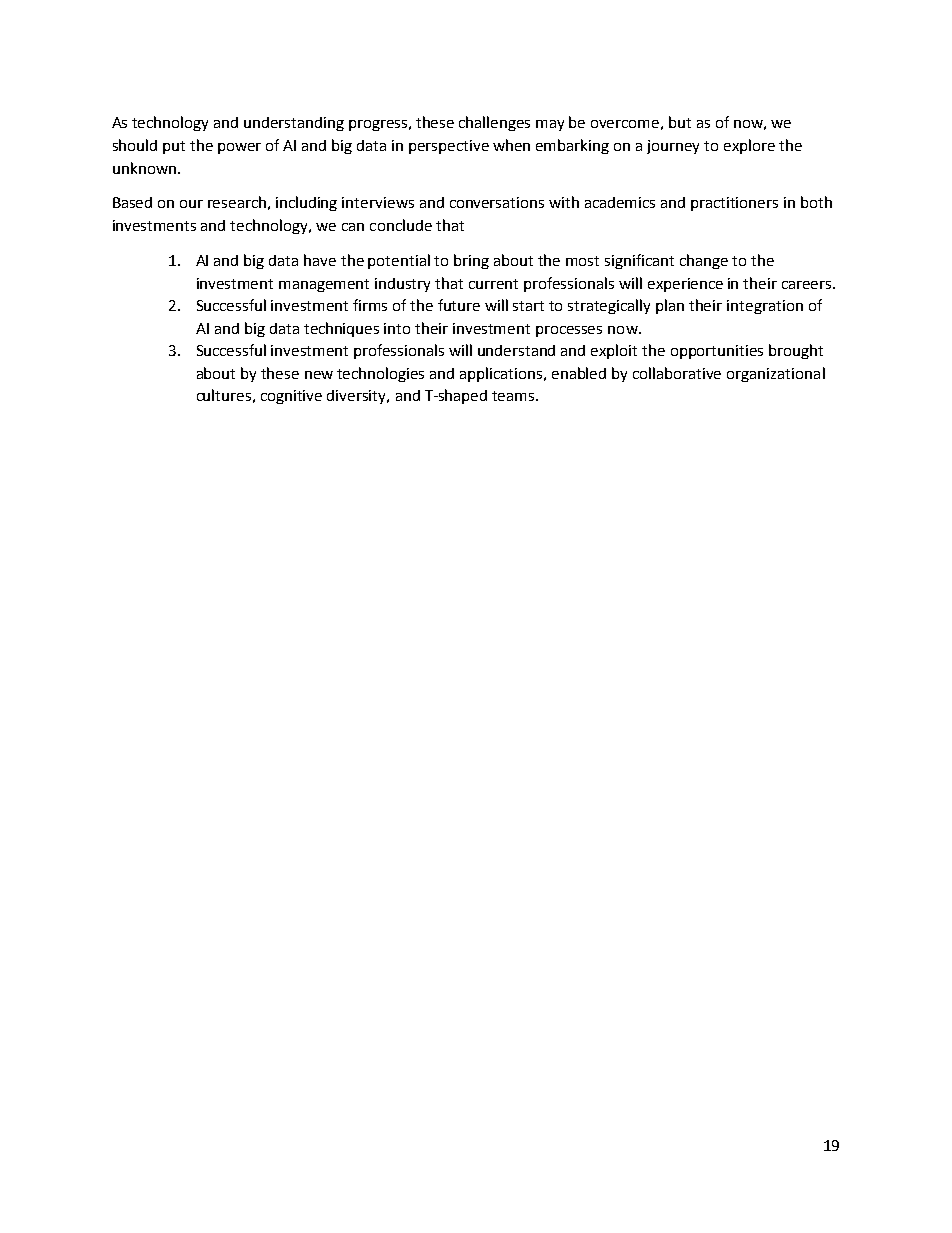  What do you see at coordinates (514, 396) in the page?
I see `teams` at bounding box center [514, 396].
